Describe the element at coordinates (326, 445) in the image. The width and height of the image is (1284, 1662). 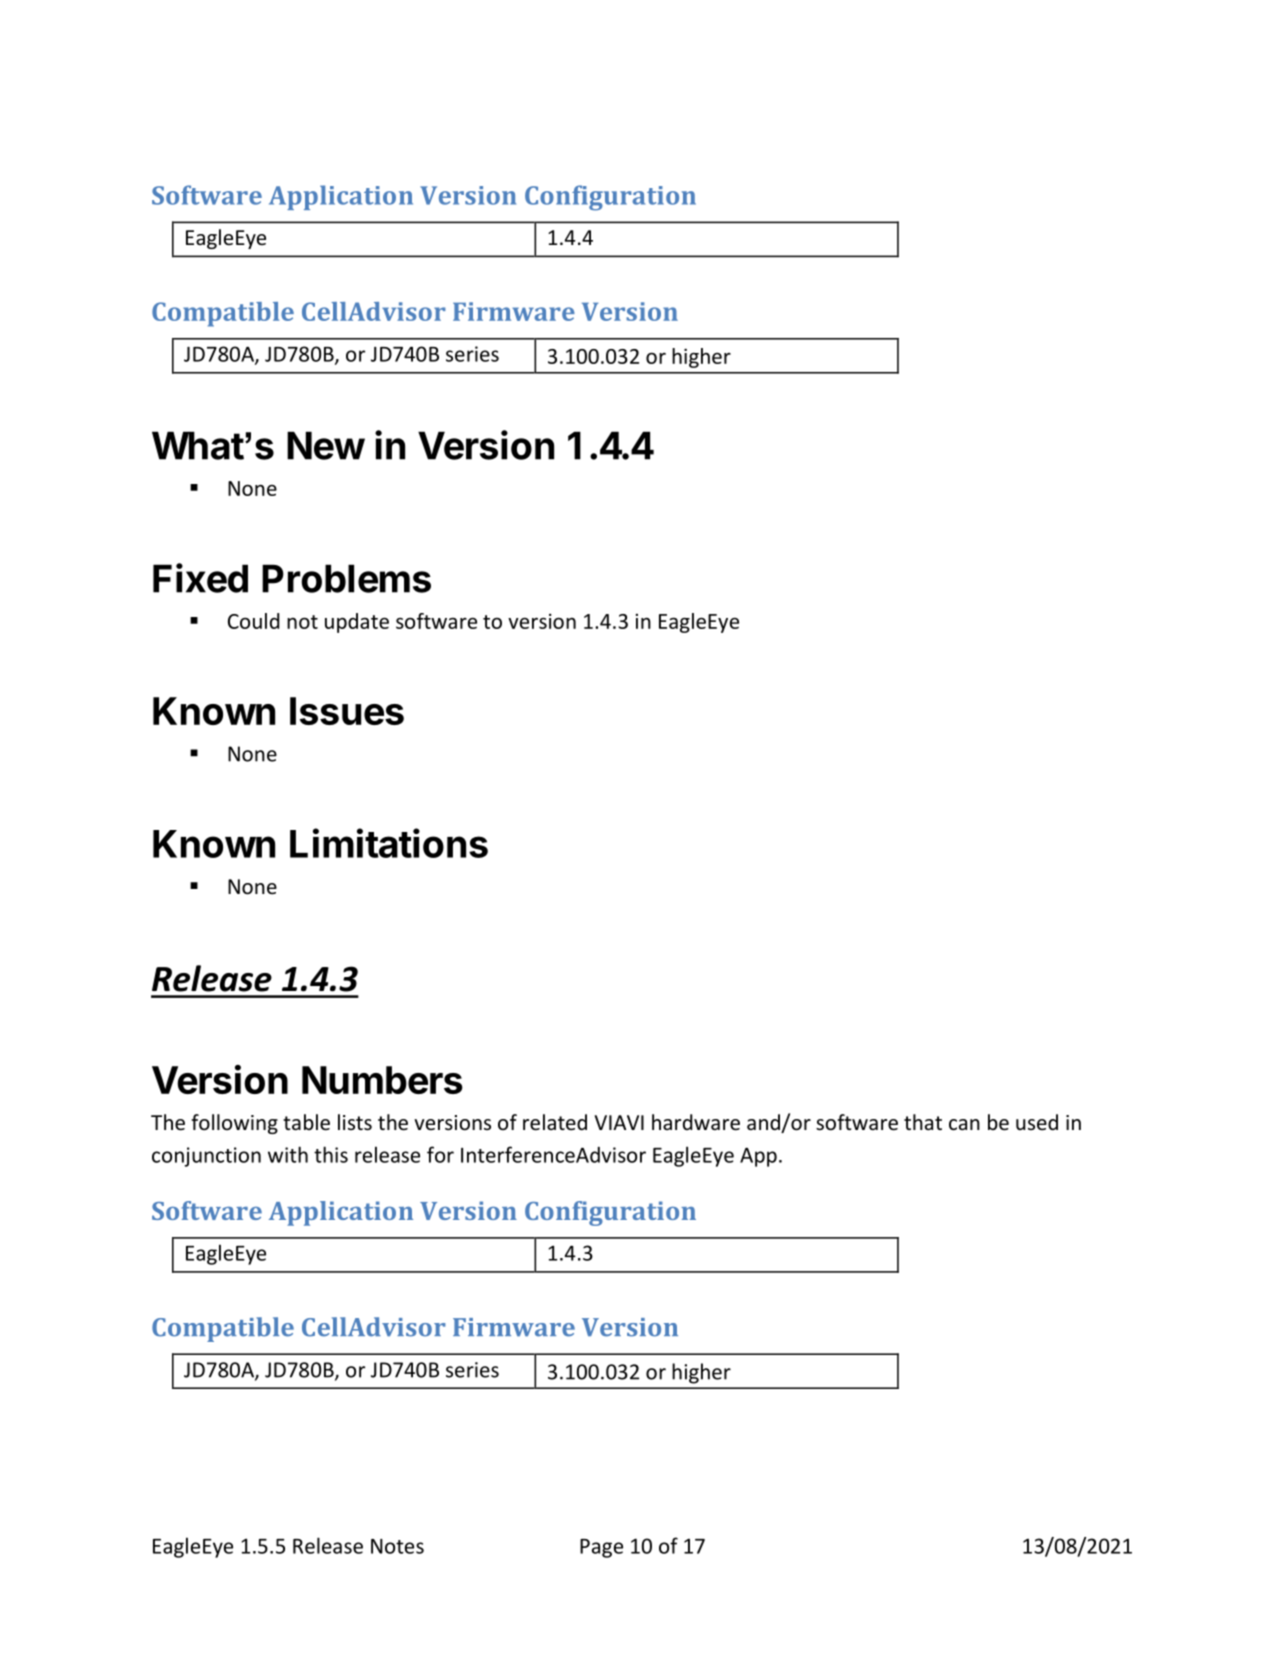
I see `New` at that location.
